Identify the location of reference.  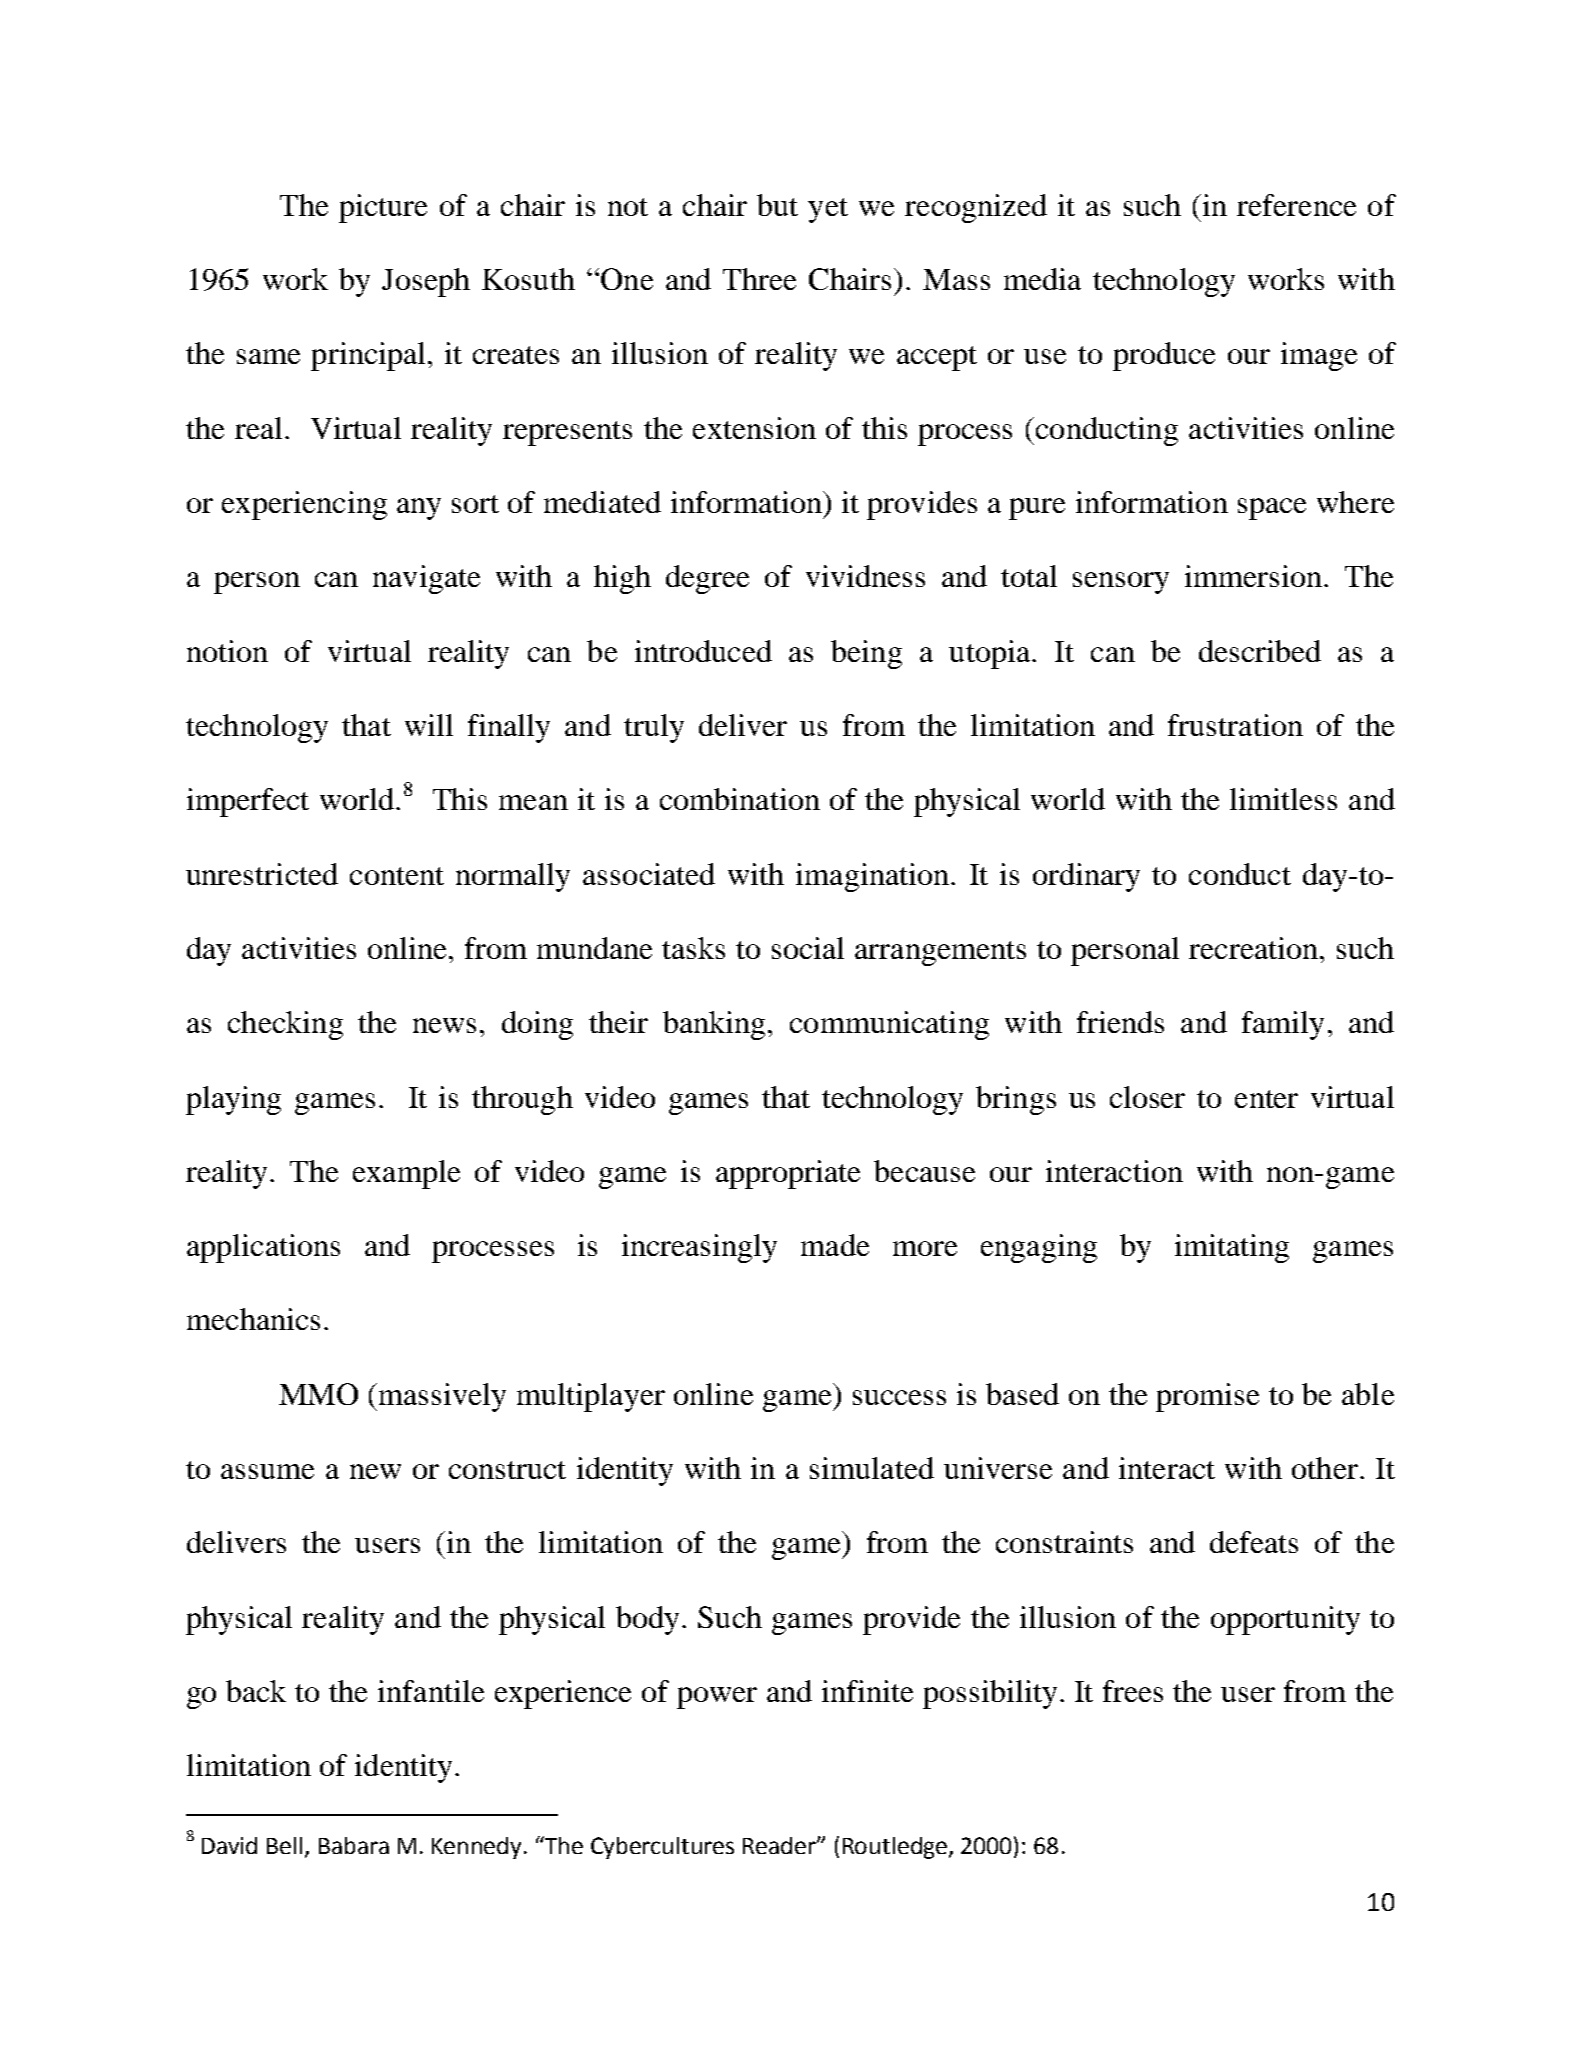
(1296, 205).
